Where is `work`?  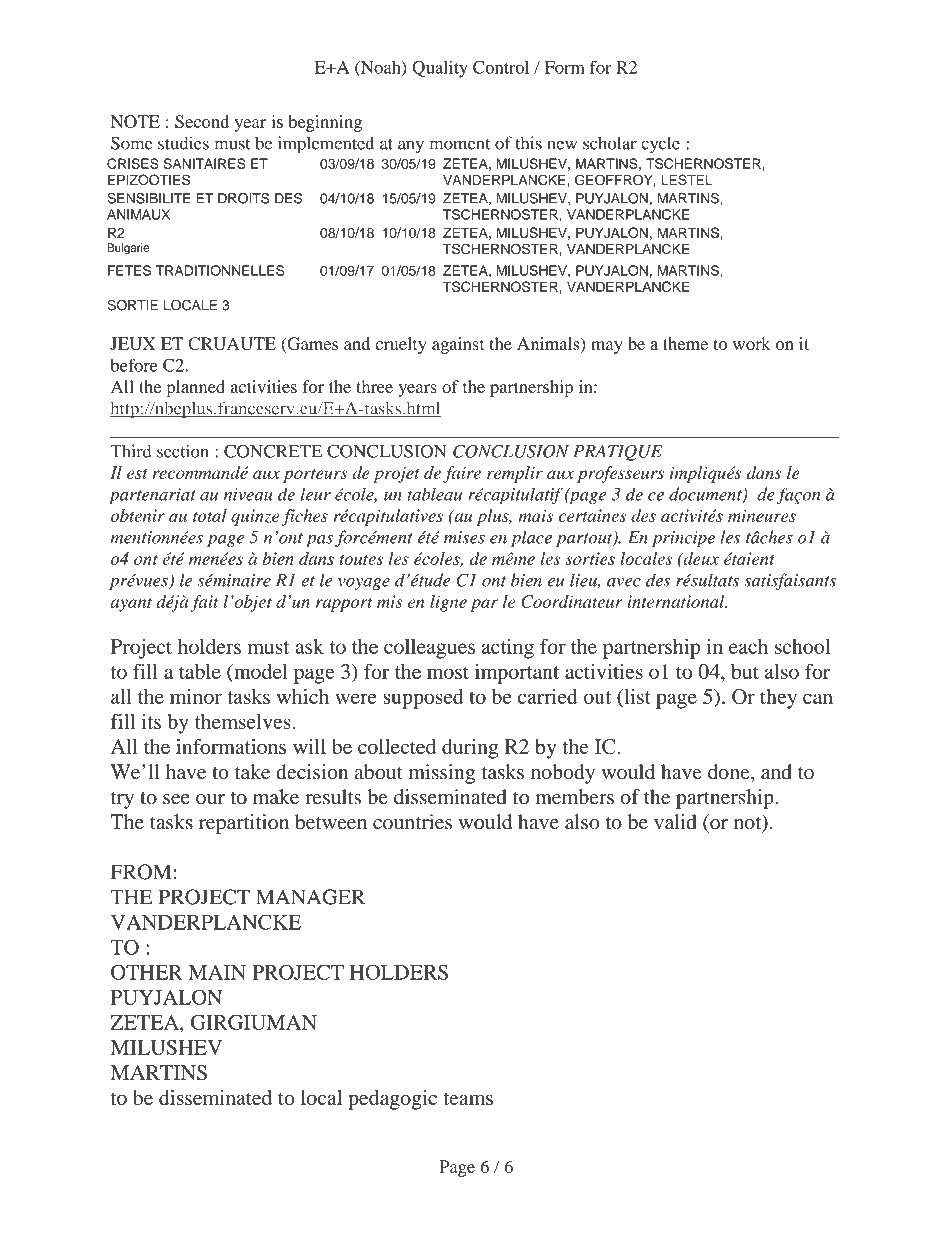 work is located at coordinates (752, 343).
